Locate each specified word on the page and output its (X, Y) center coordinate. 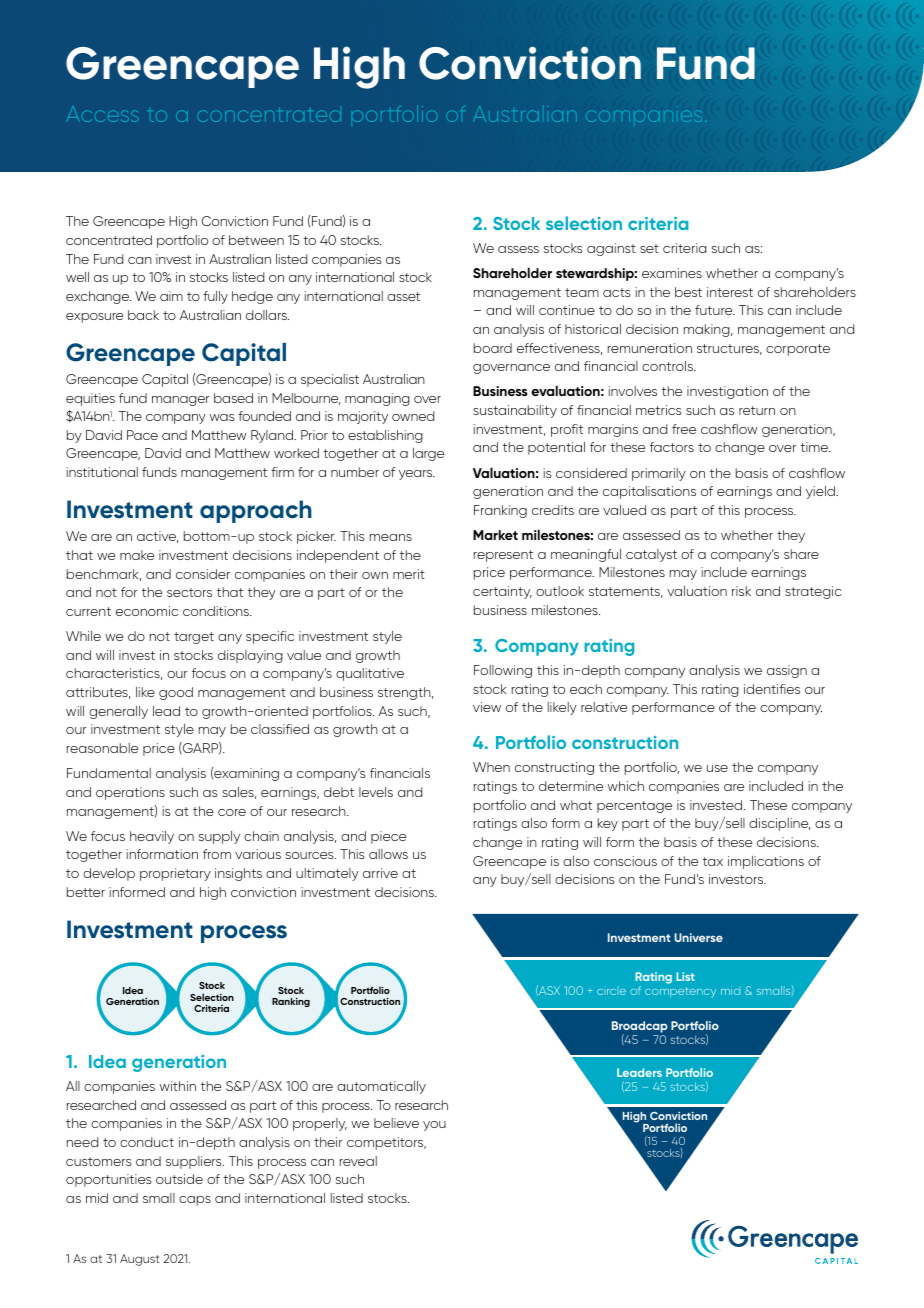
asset (403, 296)
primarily (659, 474)
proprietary (175, 874)
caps (195, 1201)
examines (672, 273)
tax (713, 861)
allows (388, 854)
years (417, 475)
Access (103, 114)
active (157, 537)
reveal (358, 1161)
